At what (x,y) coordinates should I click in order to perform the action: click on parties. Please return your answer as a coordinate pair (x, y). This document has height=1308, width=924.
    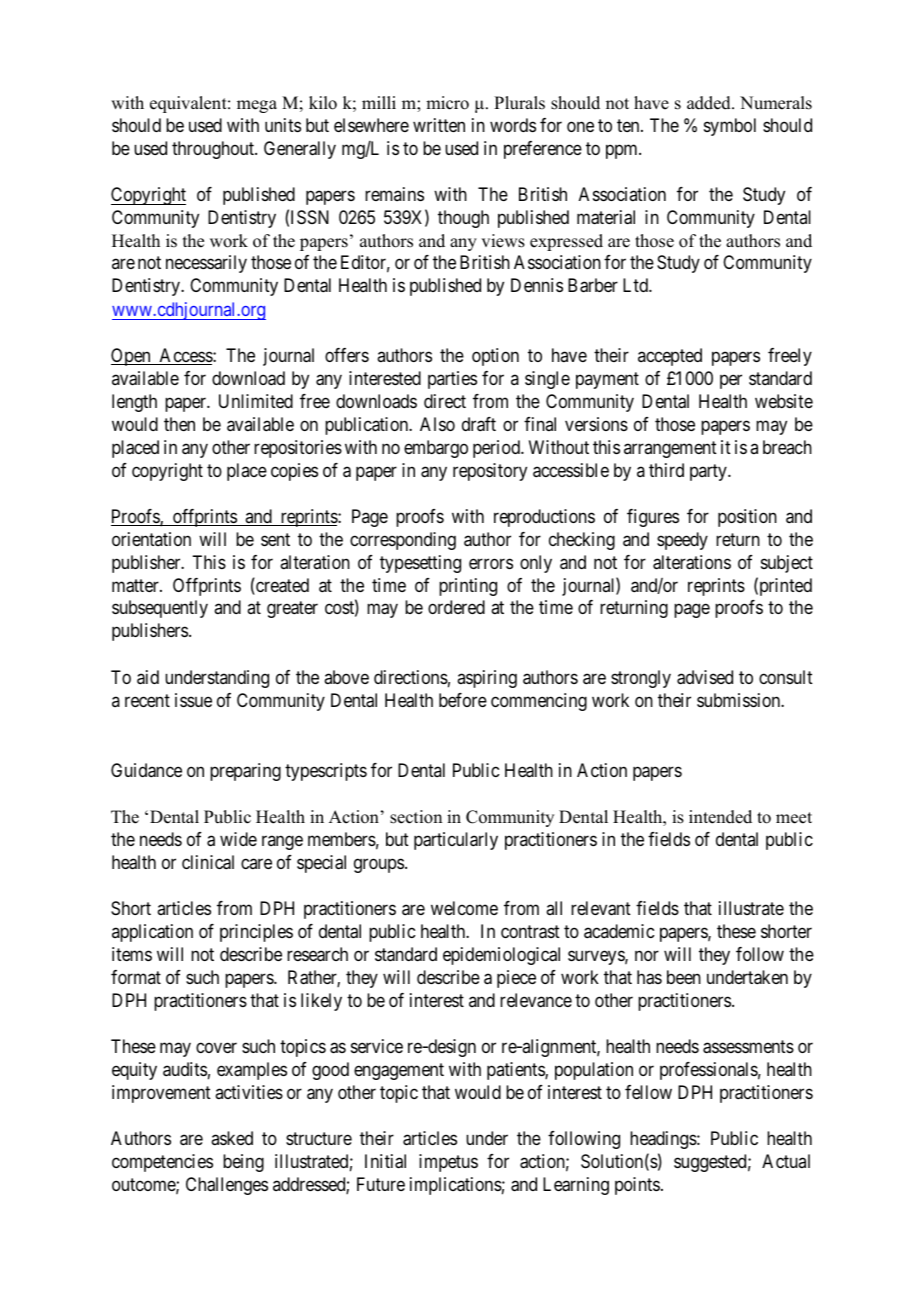
    Looking at the image, I should click on (452, 380).
